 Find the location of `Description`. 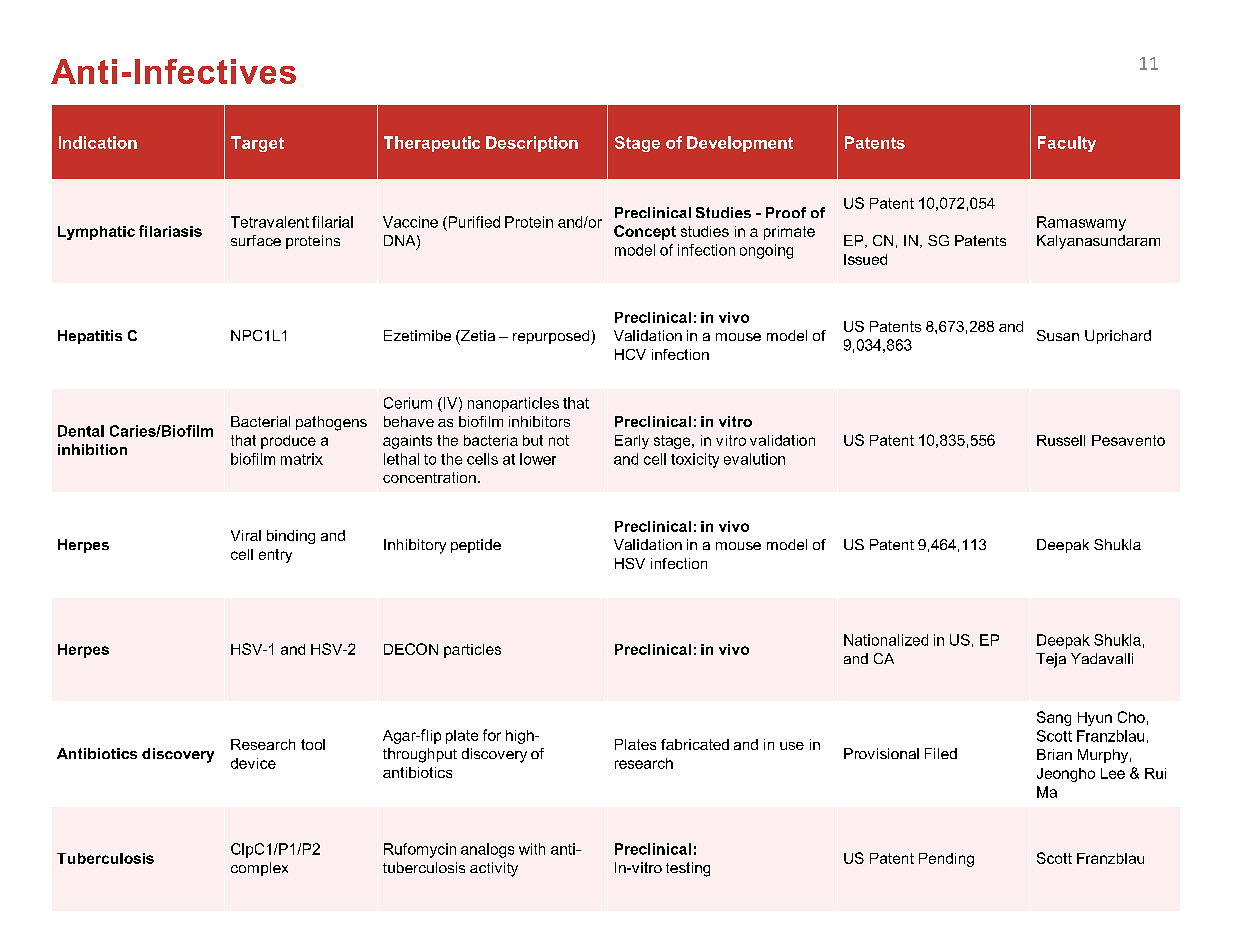

Description is located at coordinates (532, 144).
